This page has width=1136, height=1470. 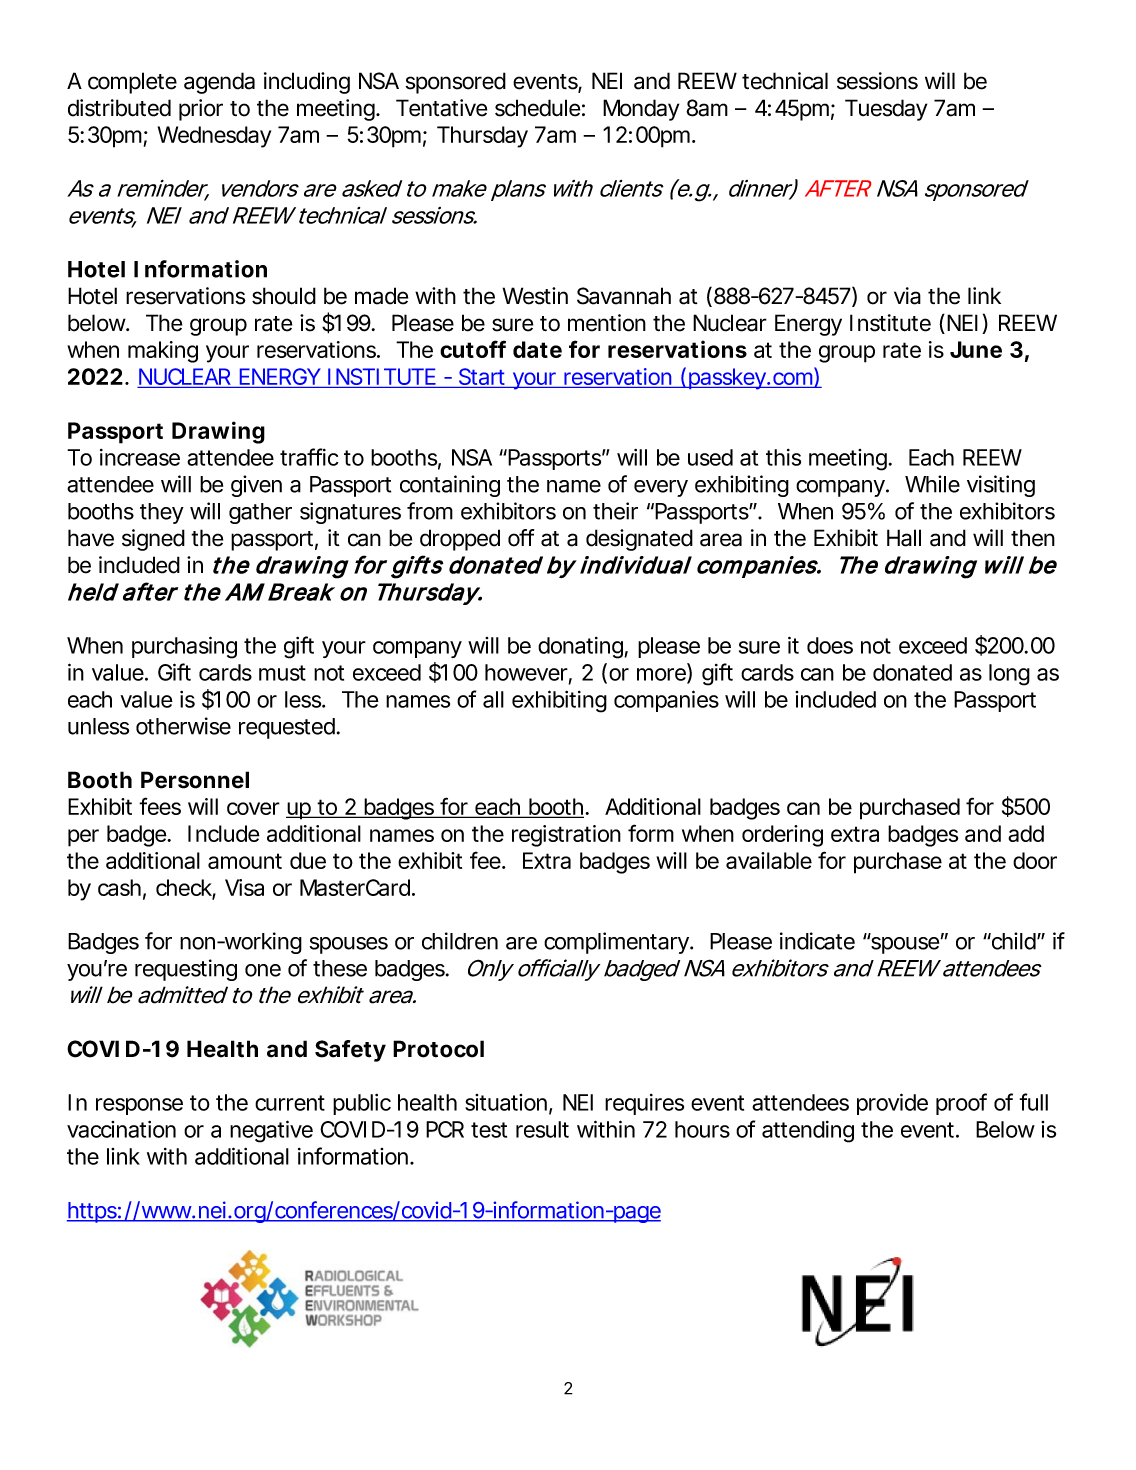 What do you see at coordinates (892, 1104) in the page?
I see `provide` at bounding box center [892, 1104].
